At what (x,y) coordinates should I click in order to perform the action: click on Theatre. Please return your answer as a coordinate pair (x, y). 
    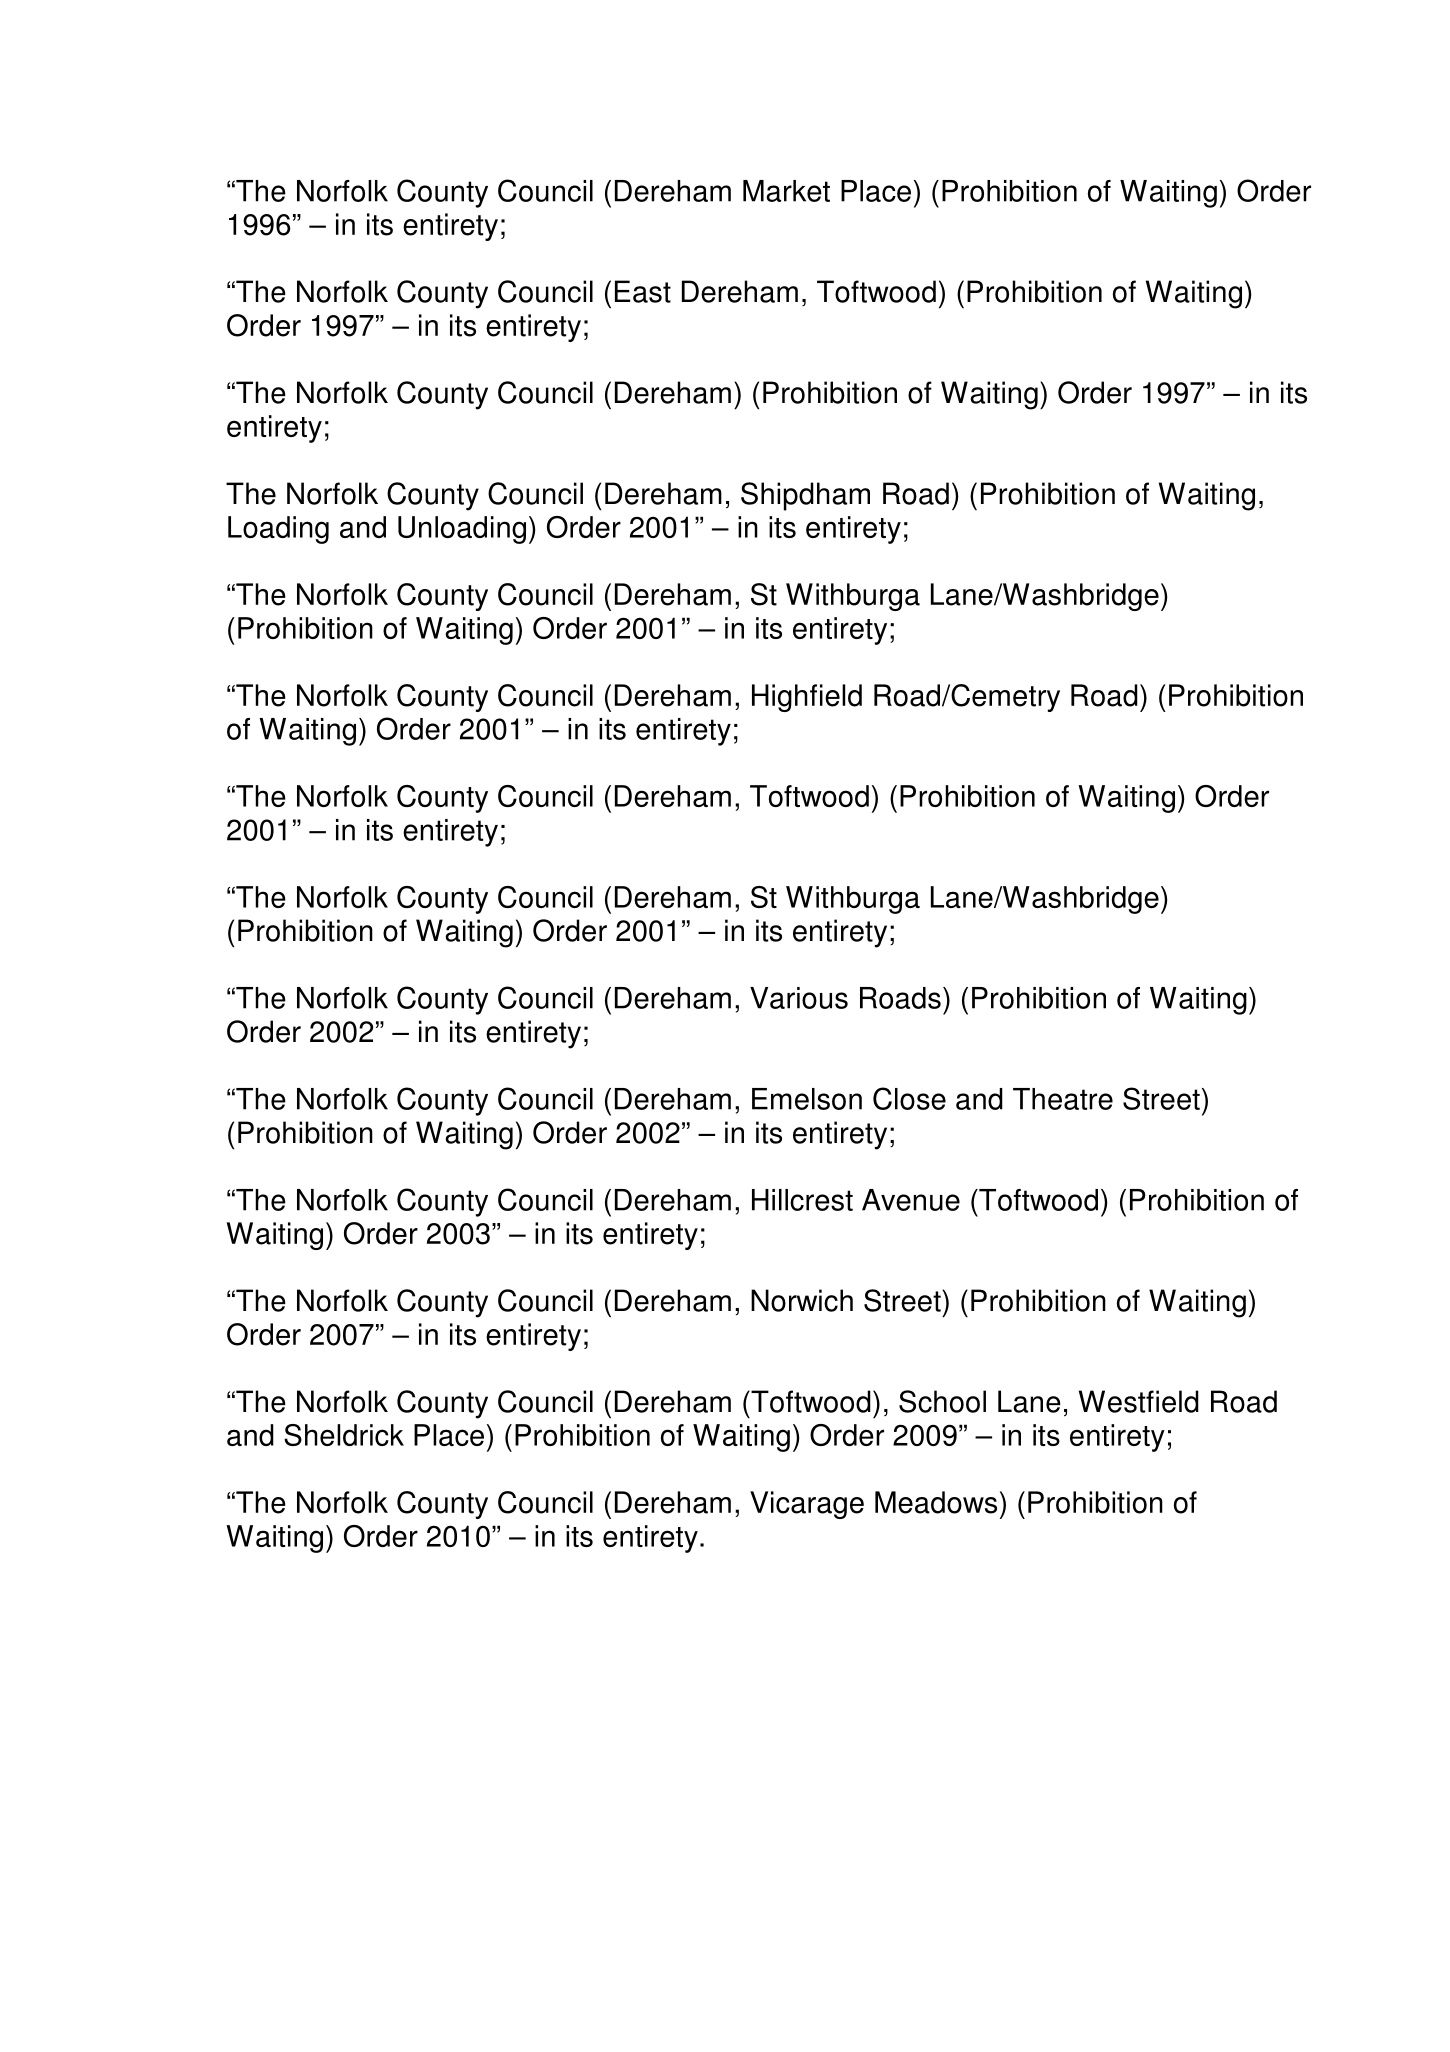
    Looking at the image, I should click on (1063, 1099).
